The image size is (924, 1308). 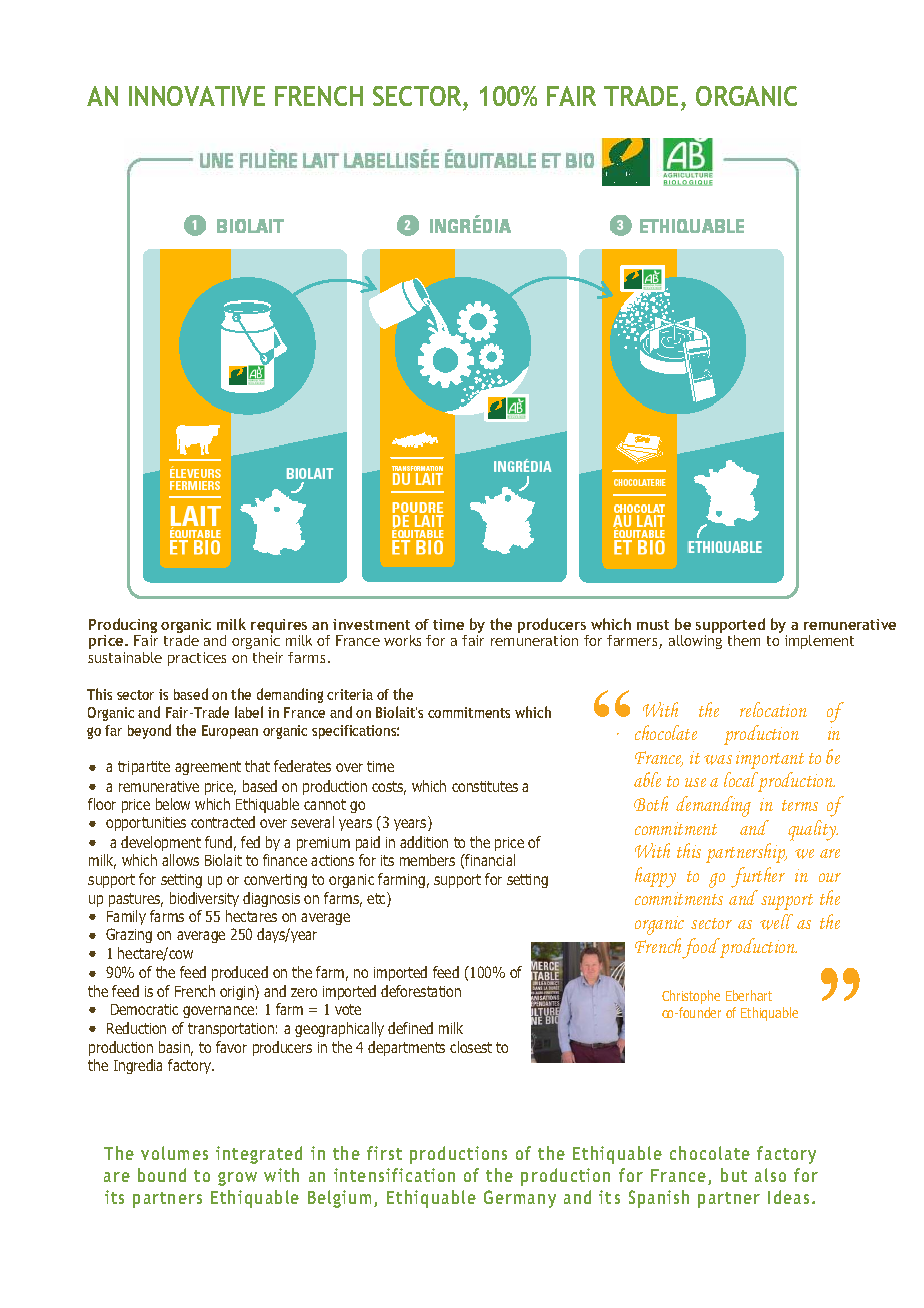 What do you see at coordinates (123, 627) in the image?
I see `Producing` at bounding box center [123, 627].
